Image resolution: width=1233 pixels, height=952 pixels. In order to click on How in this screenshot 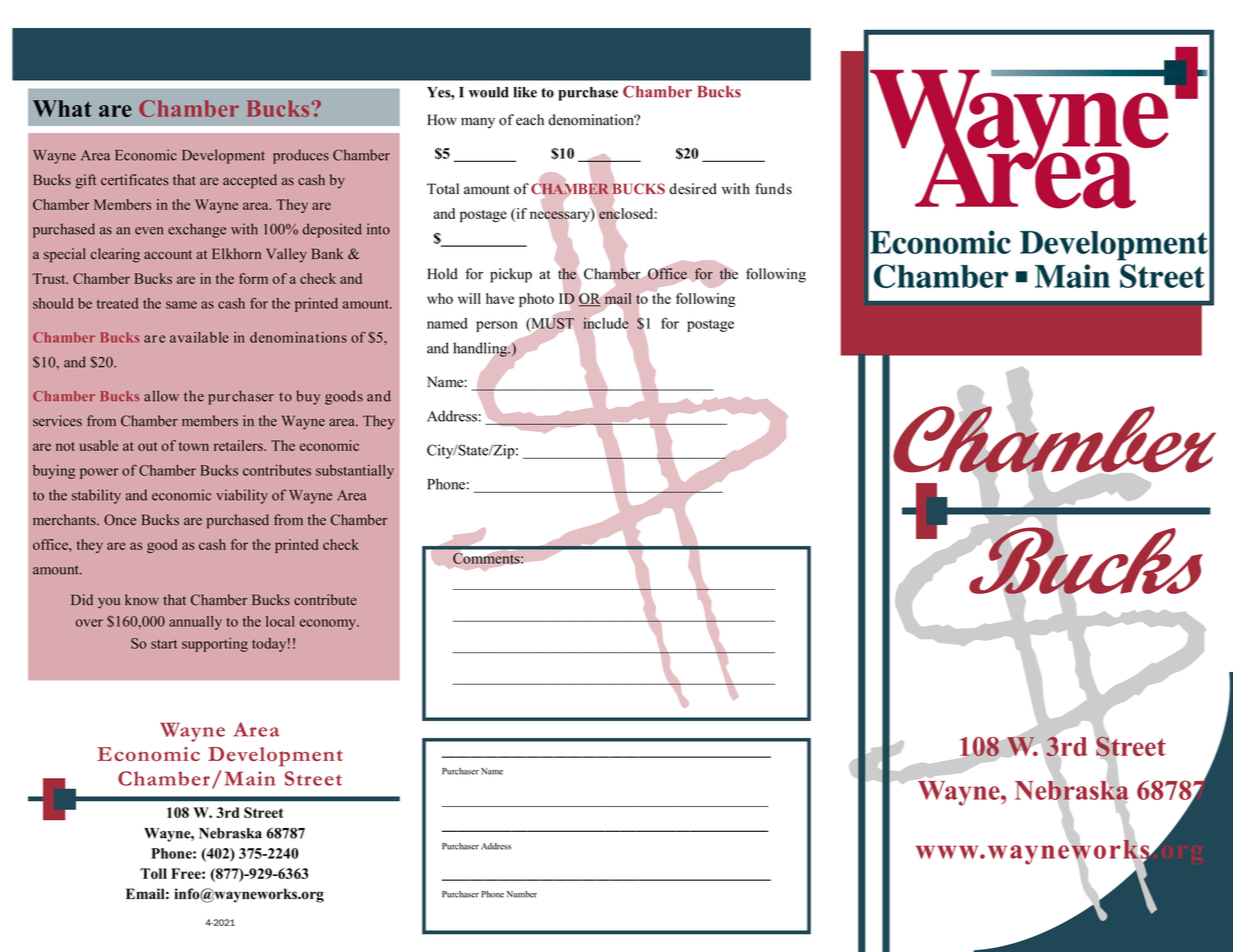, I will do `click(442, 120)`.
